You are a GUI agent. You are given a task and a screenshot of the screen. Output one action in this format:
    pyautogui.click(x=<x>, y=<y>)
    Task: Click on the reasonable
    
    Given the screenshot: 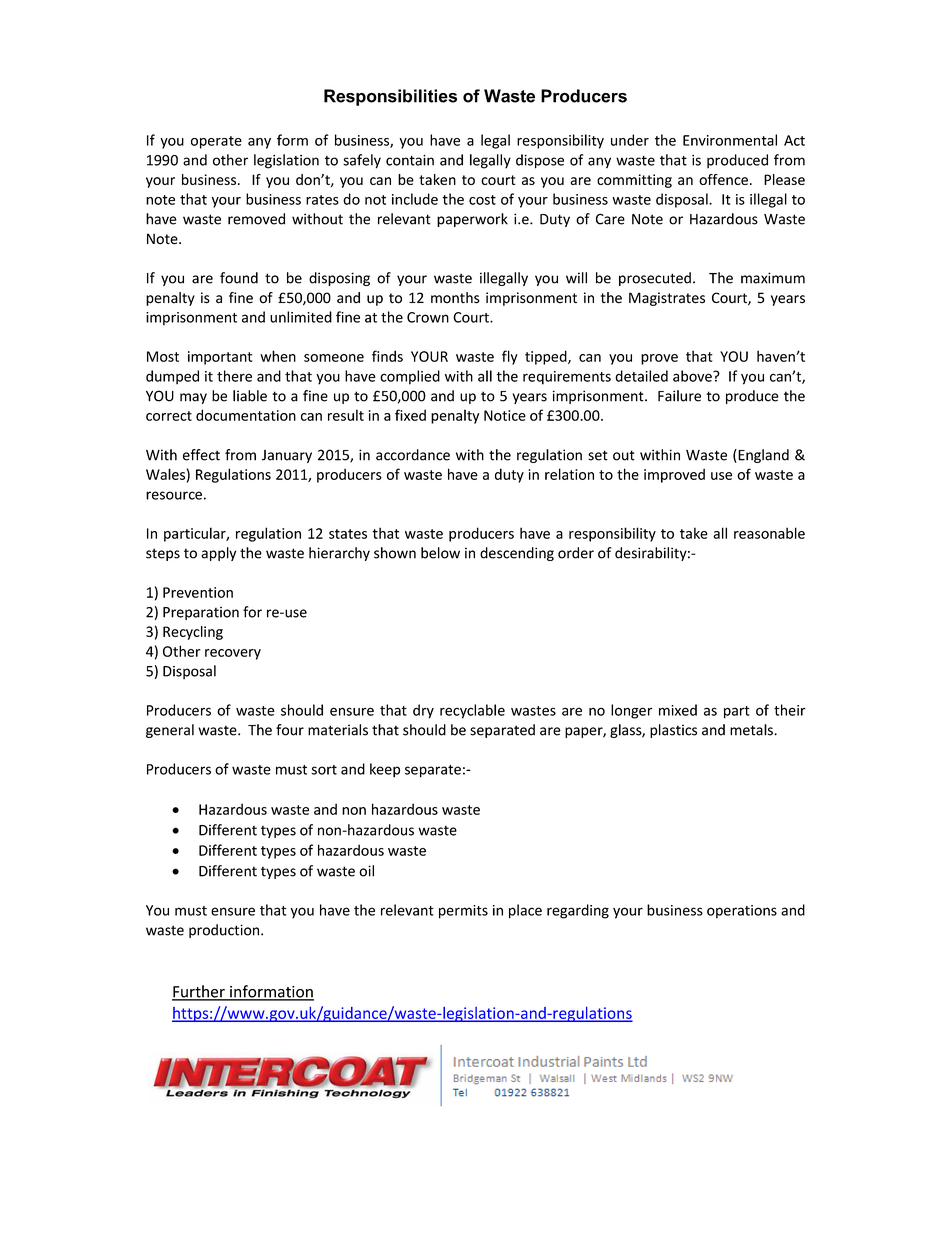 What is the action you would take?
    pyautogui.click(x=769, y=533)
